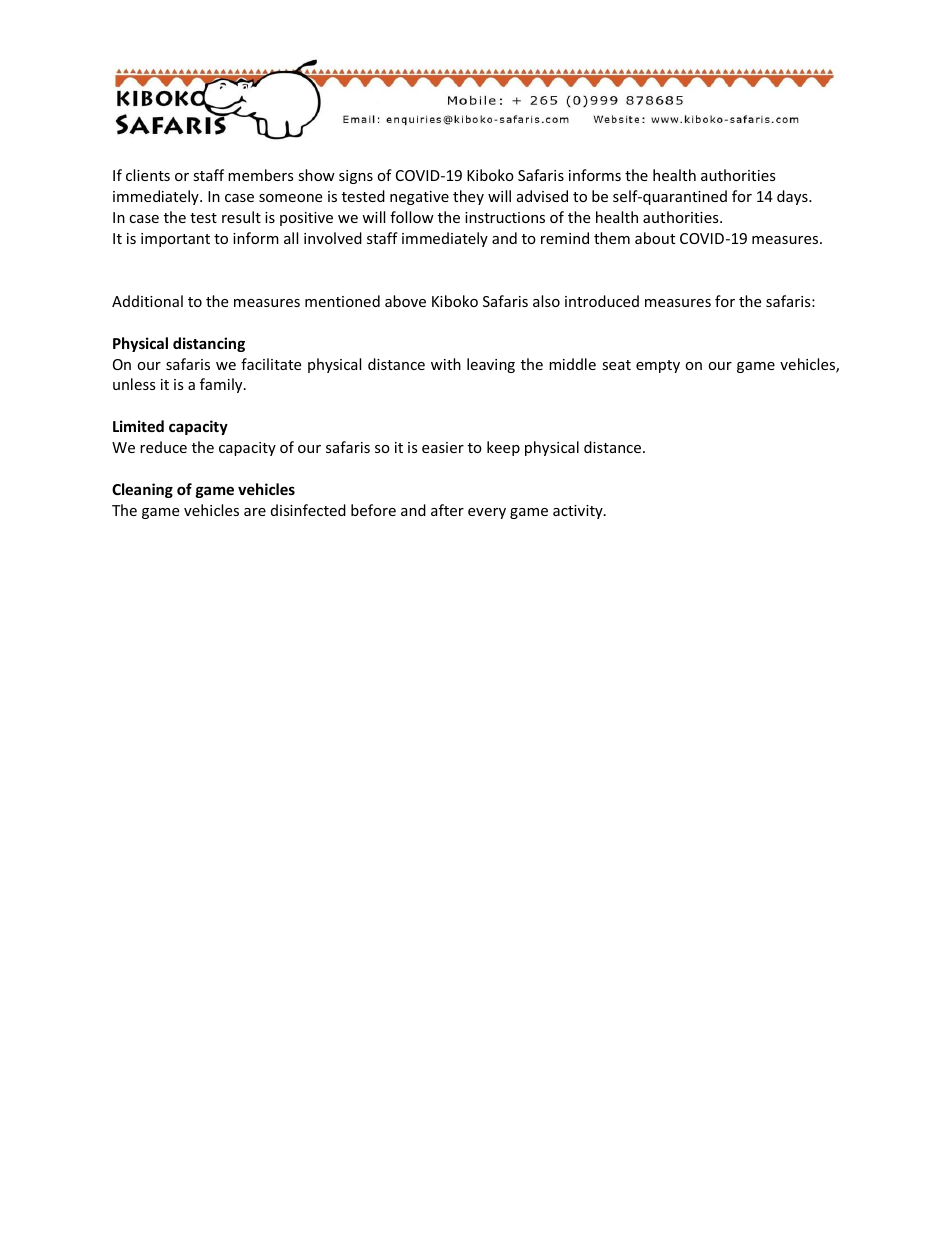 This screenshot has height=1233, width=952. What do you see at coordinates (793, 197) in the screenshot?
I see `days` at bounding box center [793, 197].
